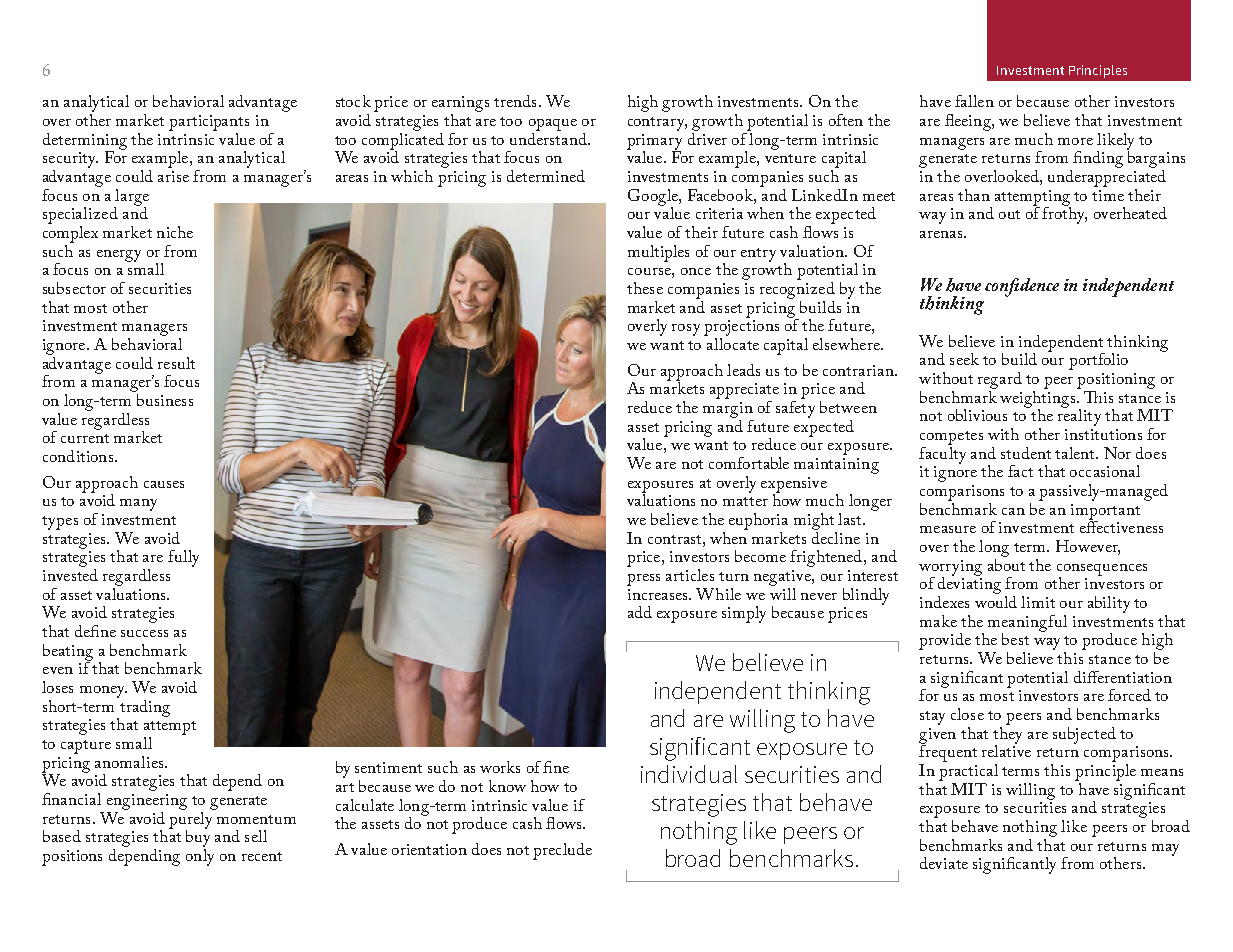  What do you see at coordinates (969, 122) in the page?
I see `fleeing` at bounding box center [969, 122].
